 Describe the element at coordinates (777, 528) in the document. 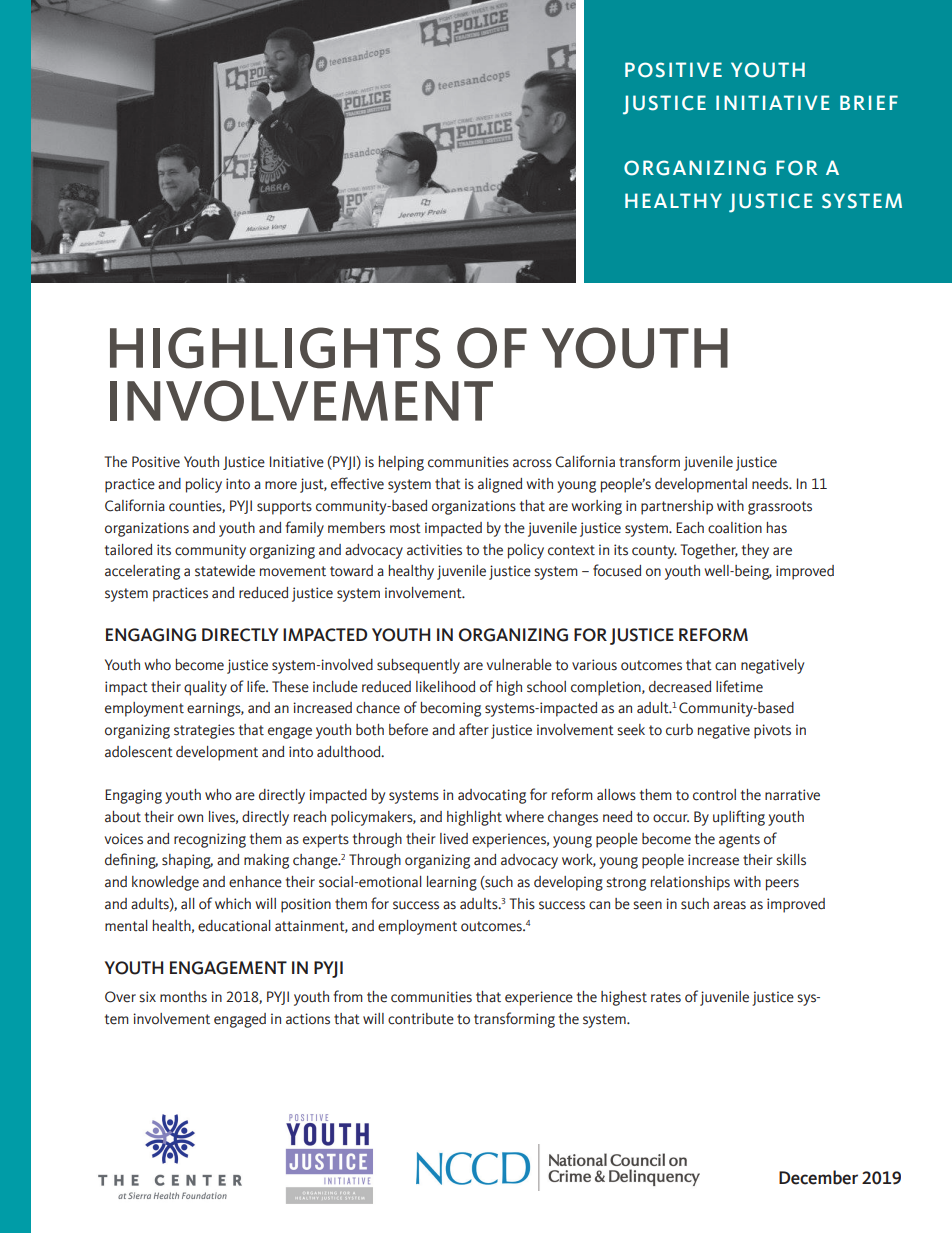

I see `has` at that location.
